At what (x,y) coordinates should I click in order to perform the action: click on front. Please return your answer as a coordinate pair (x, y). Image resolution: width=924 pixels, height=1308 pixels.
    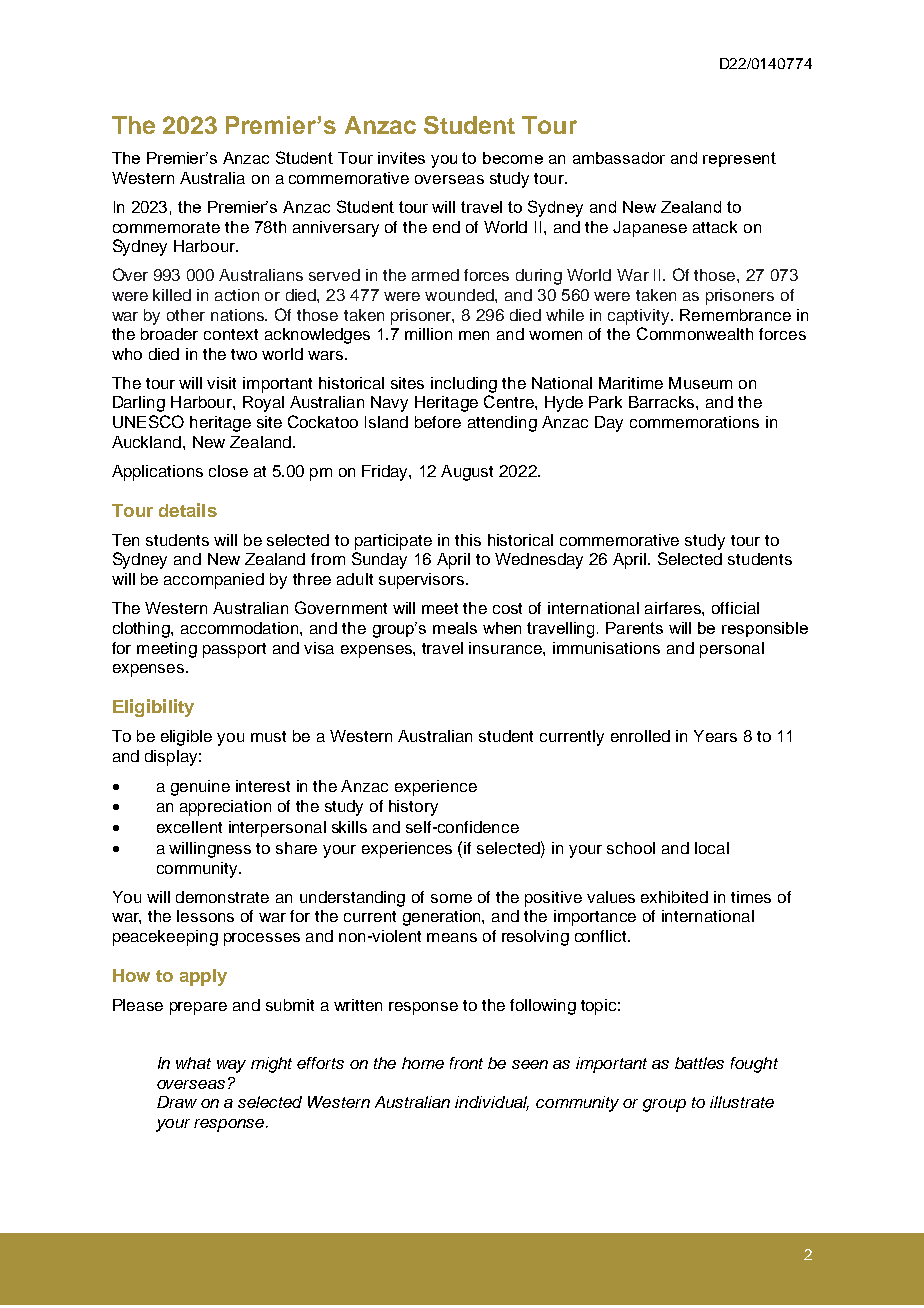
    Looking at the image, I should click on (466, 1063).
